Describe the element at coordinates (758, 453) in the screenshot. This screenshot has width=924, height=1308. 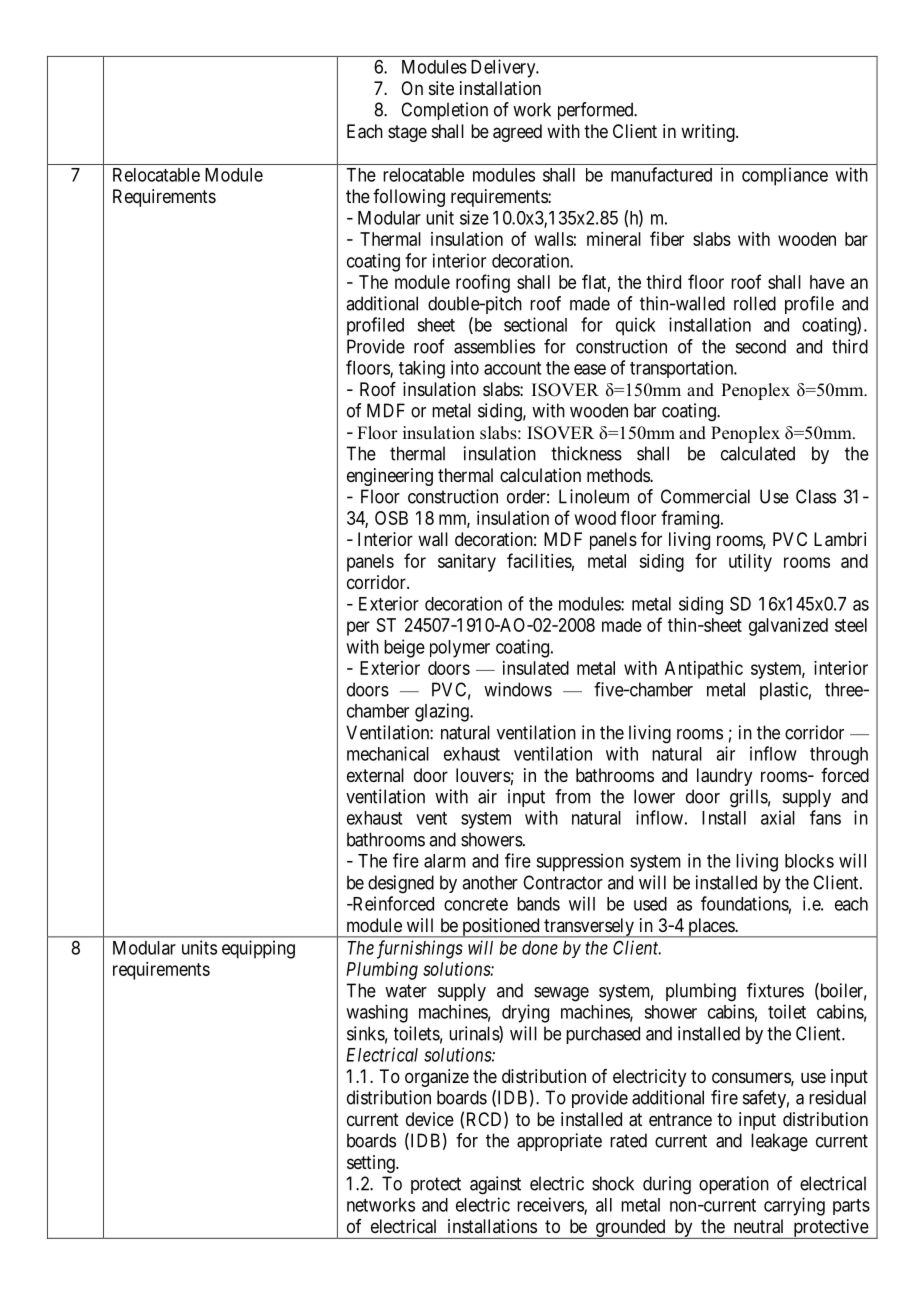
I see `calculated` at that location.
